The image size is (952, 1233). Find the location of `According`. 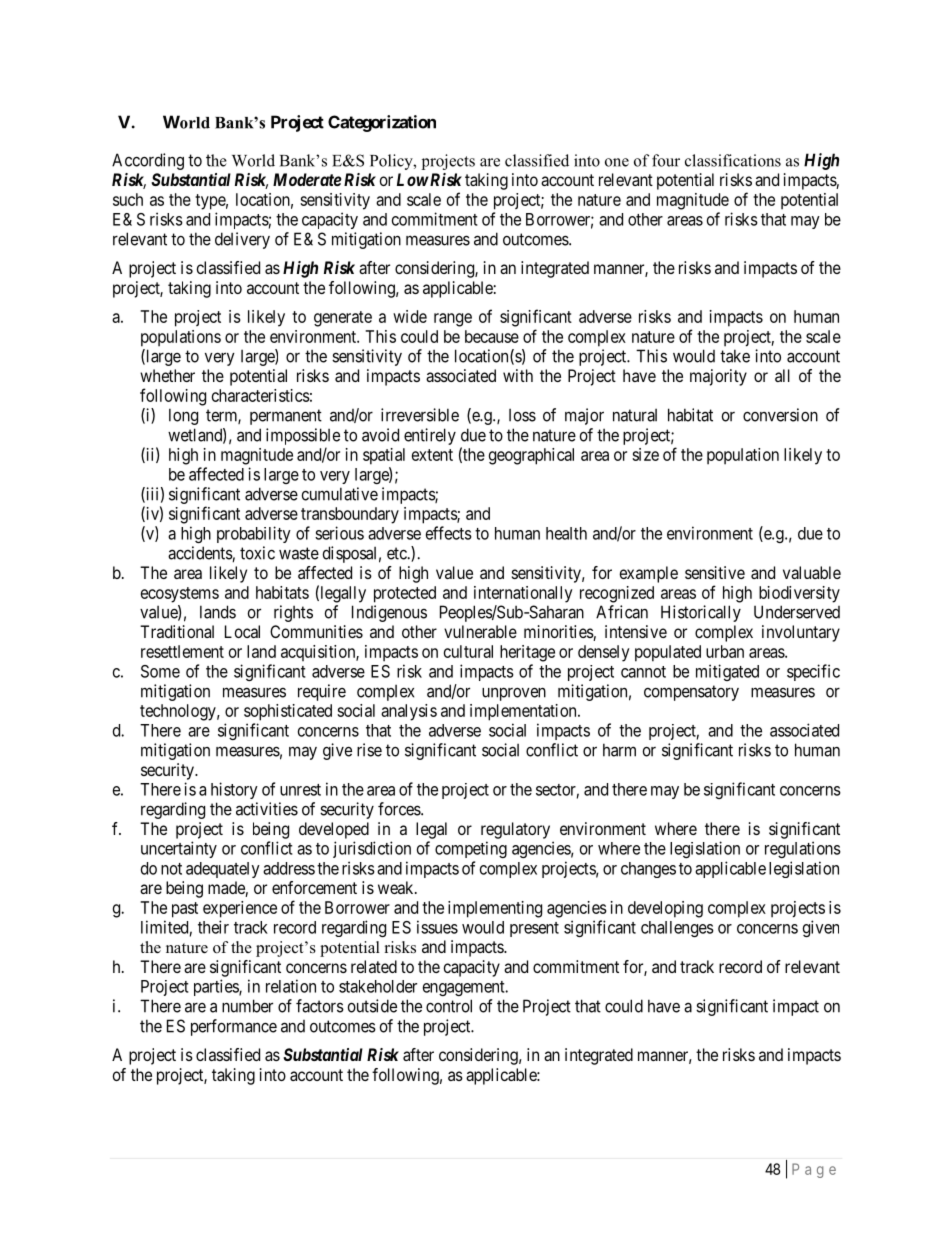

According is located at coordinates (148, 161).
